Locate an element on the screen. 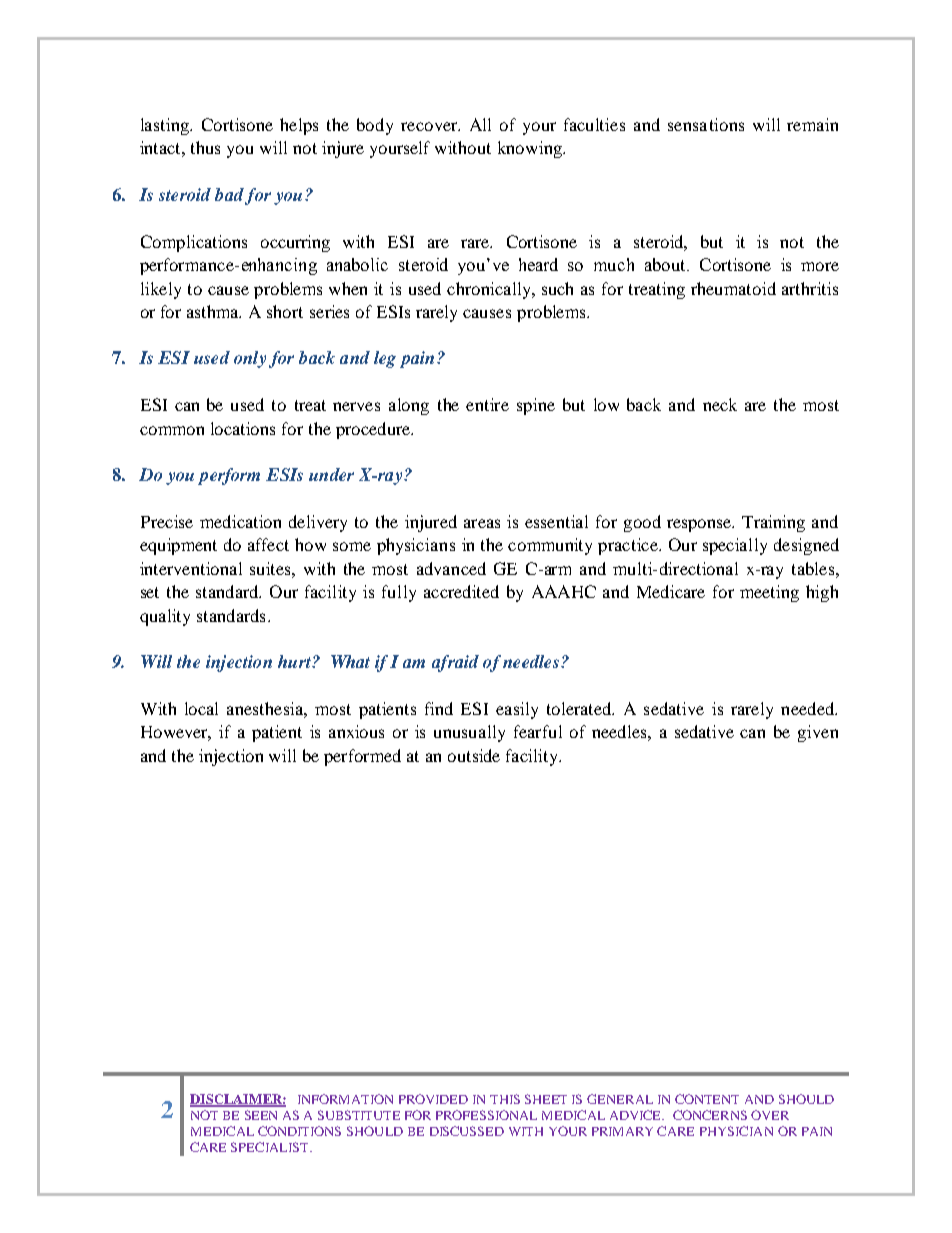  quality is located at coordinates (165, 617).
